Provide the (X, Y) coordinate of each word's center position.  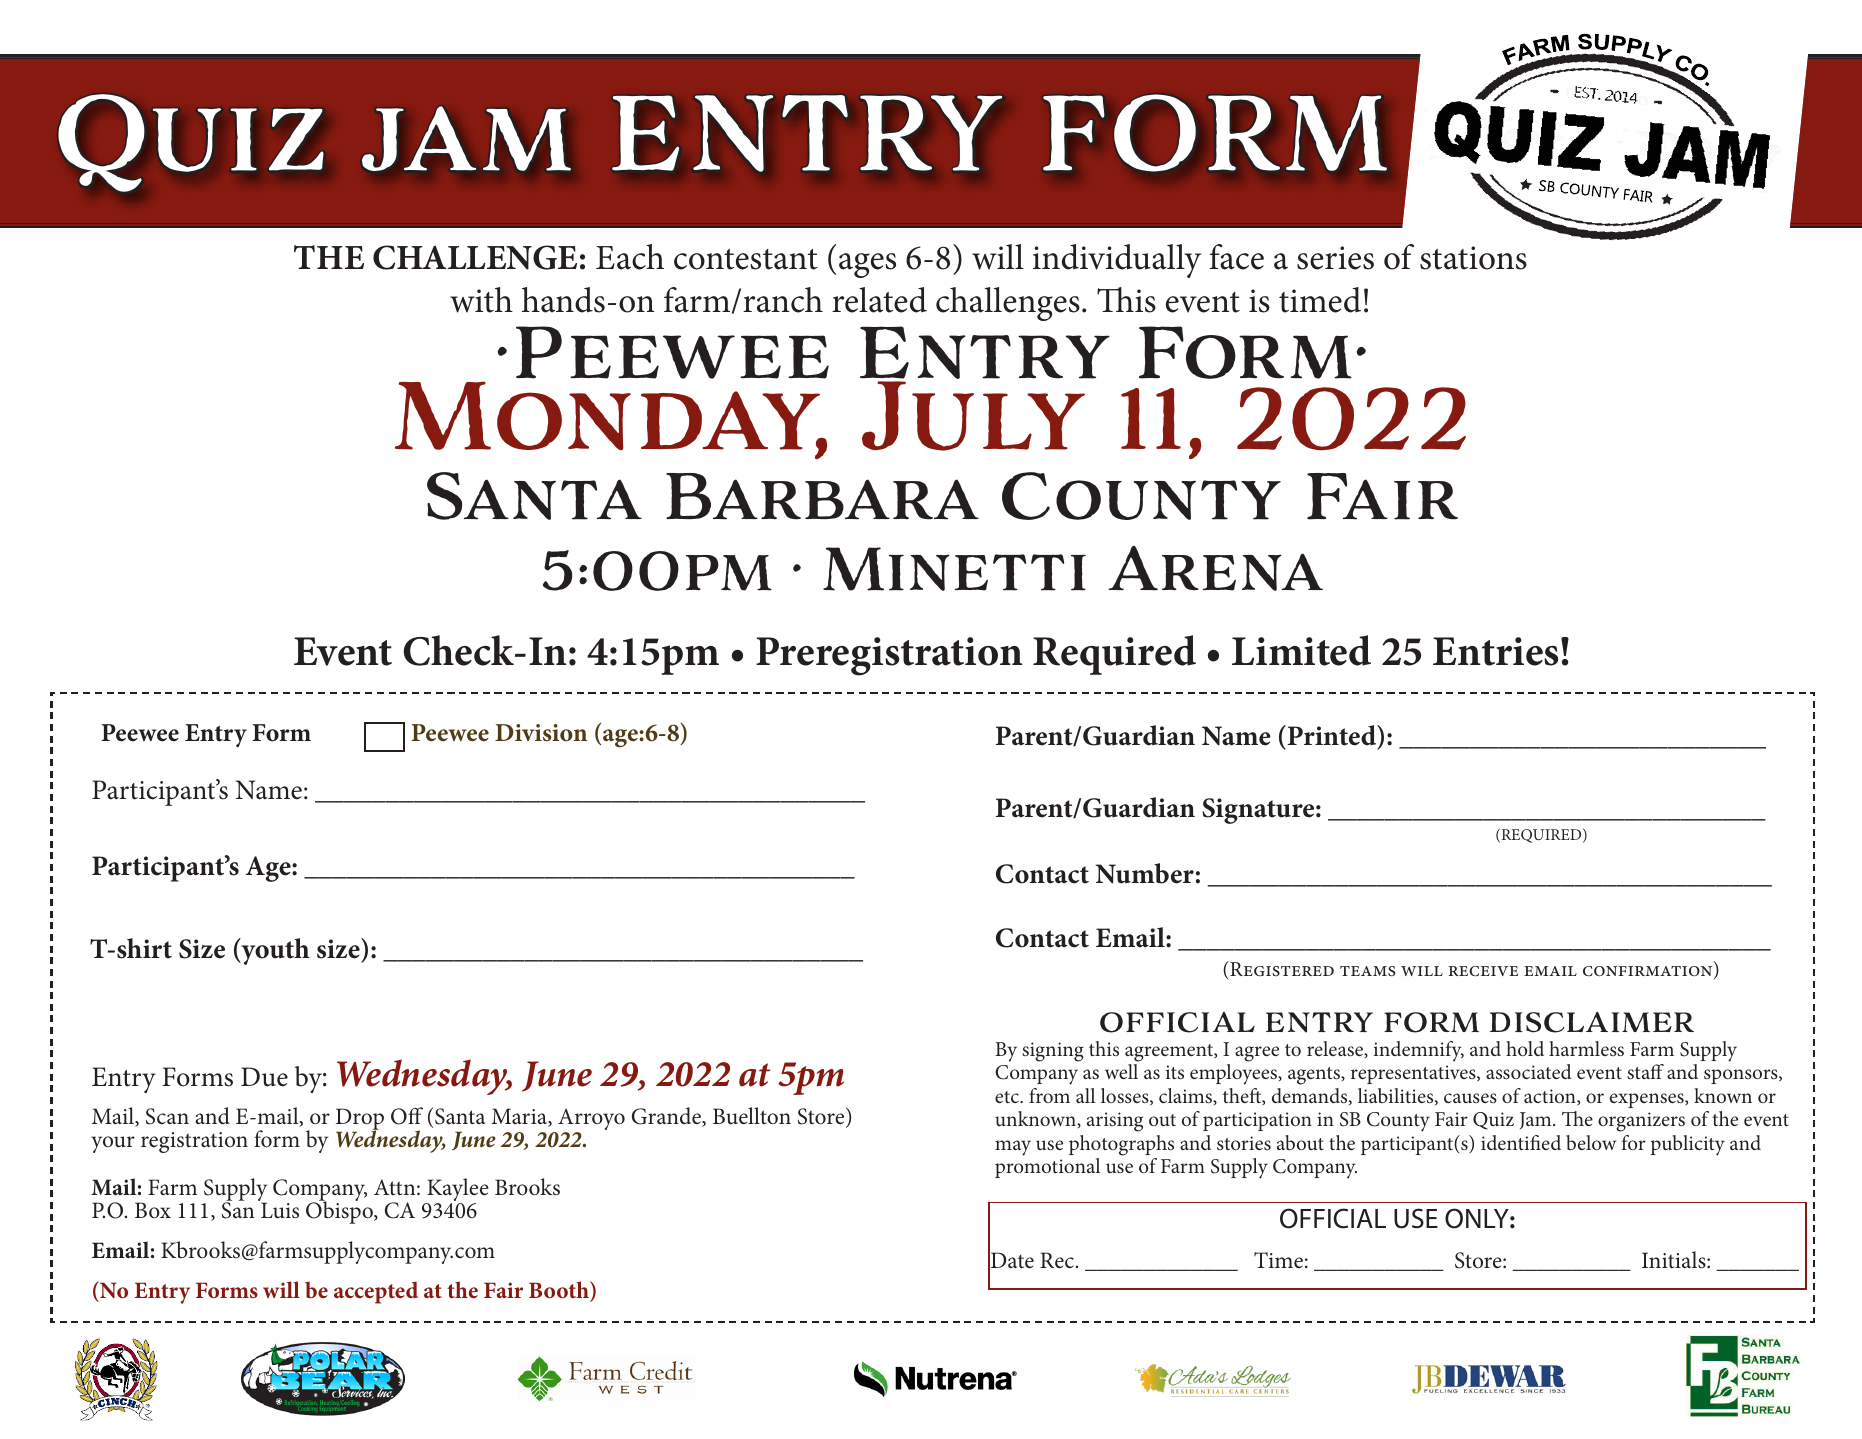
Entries (1495, 651)
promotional (1047, 1168)
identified (1521, 1142)
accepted (376, 1292)
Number (1145, 873)
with (481, 300)
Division (541, 733)
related (879, 300)
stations (1473, 258)
